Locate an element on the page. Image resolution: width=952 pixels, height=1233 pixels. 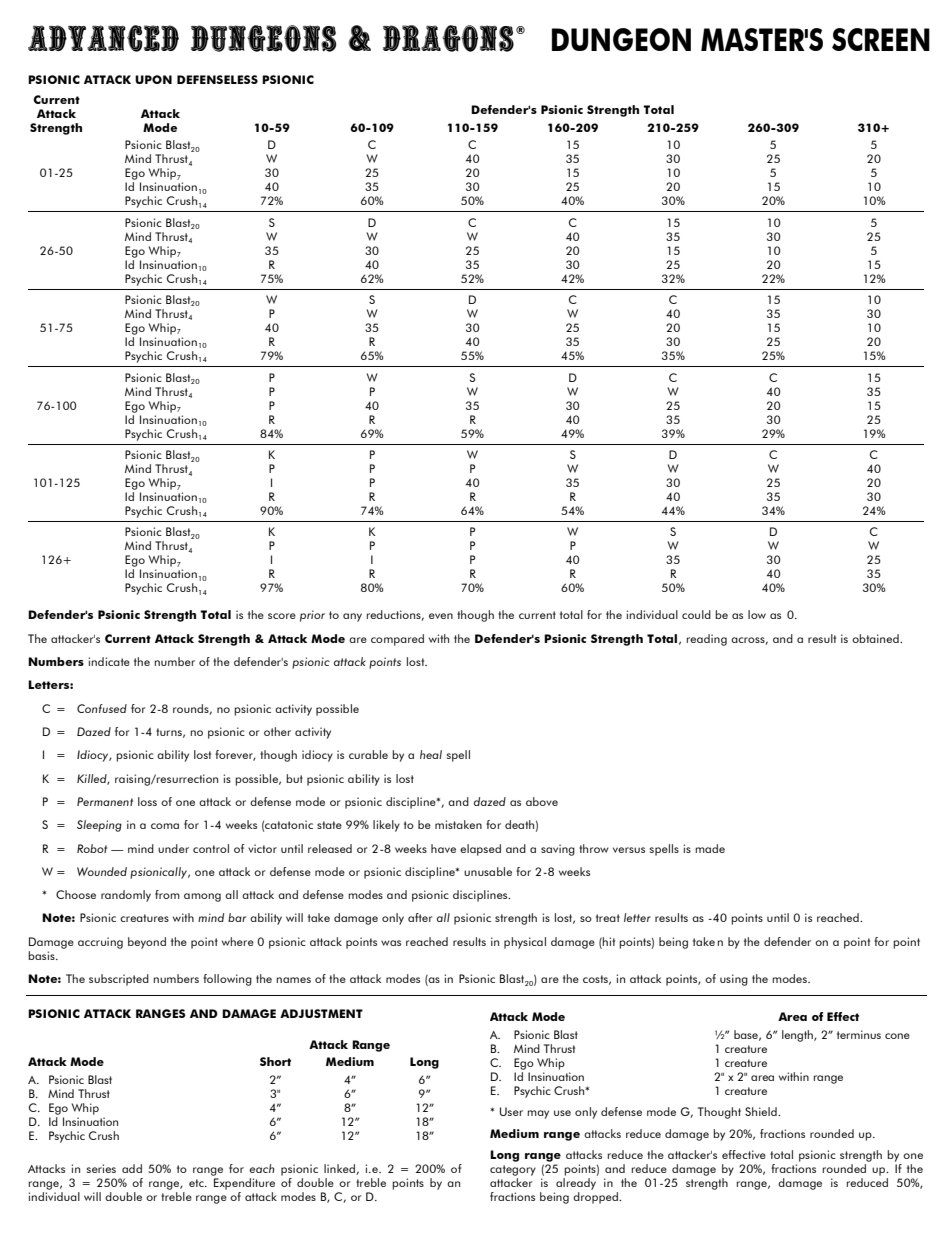
Shield is located at coordinates (762, 1111).
